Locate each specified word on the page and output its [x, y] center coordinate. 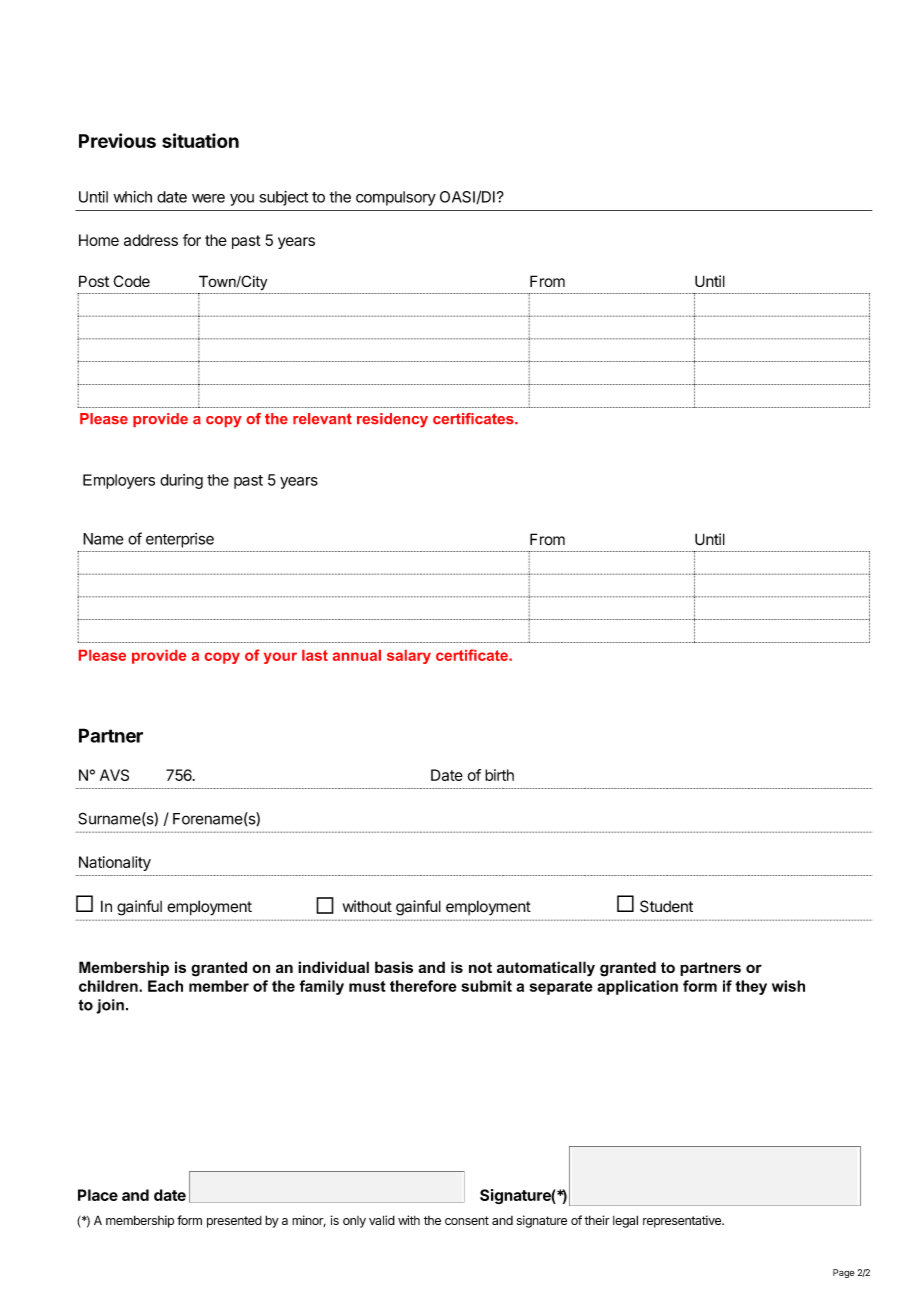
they [751, 987]
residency [392, 420]
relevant [322, 418]
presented [234, 1222]
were [208, 198]
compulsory [396, 198]
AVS [114, 775]
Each [165, 986]
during [181, 481]
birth [499, 775]
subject [283, 198]
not [480, 967]
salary [409, 657]
